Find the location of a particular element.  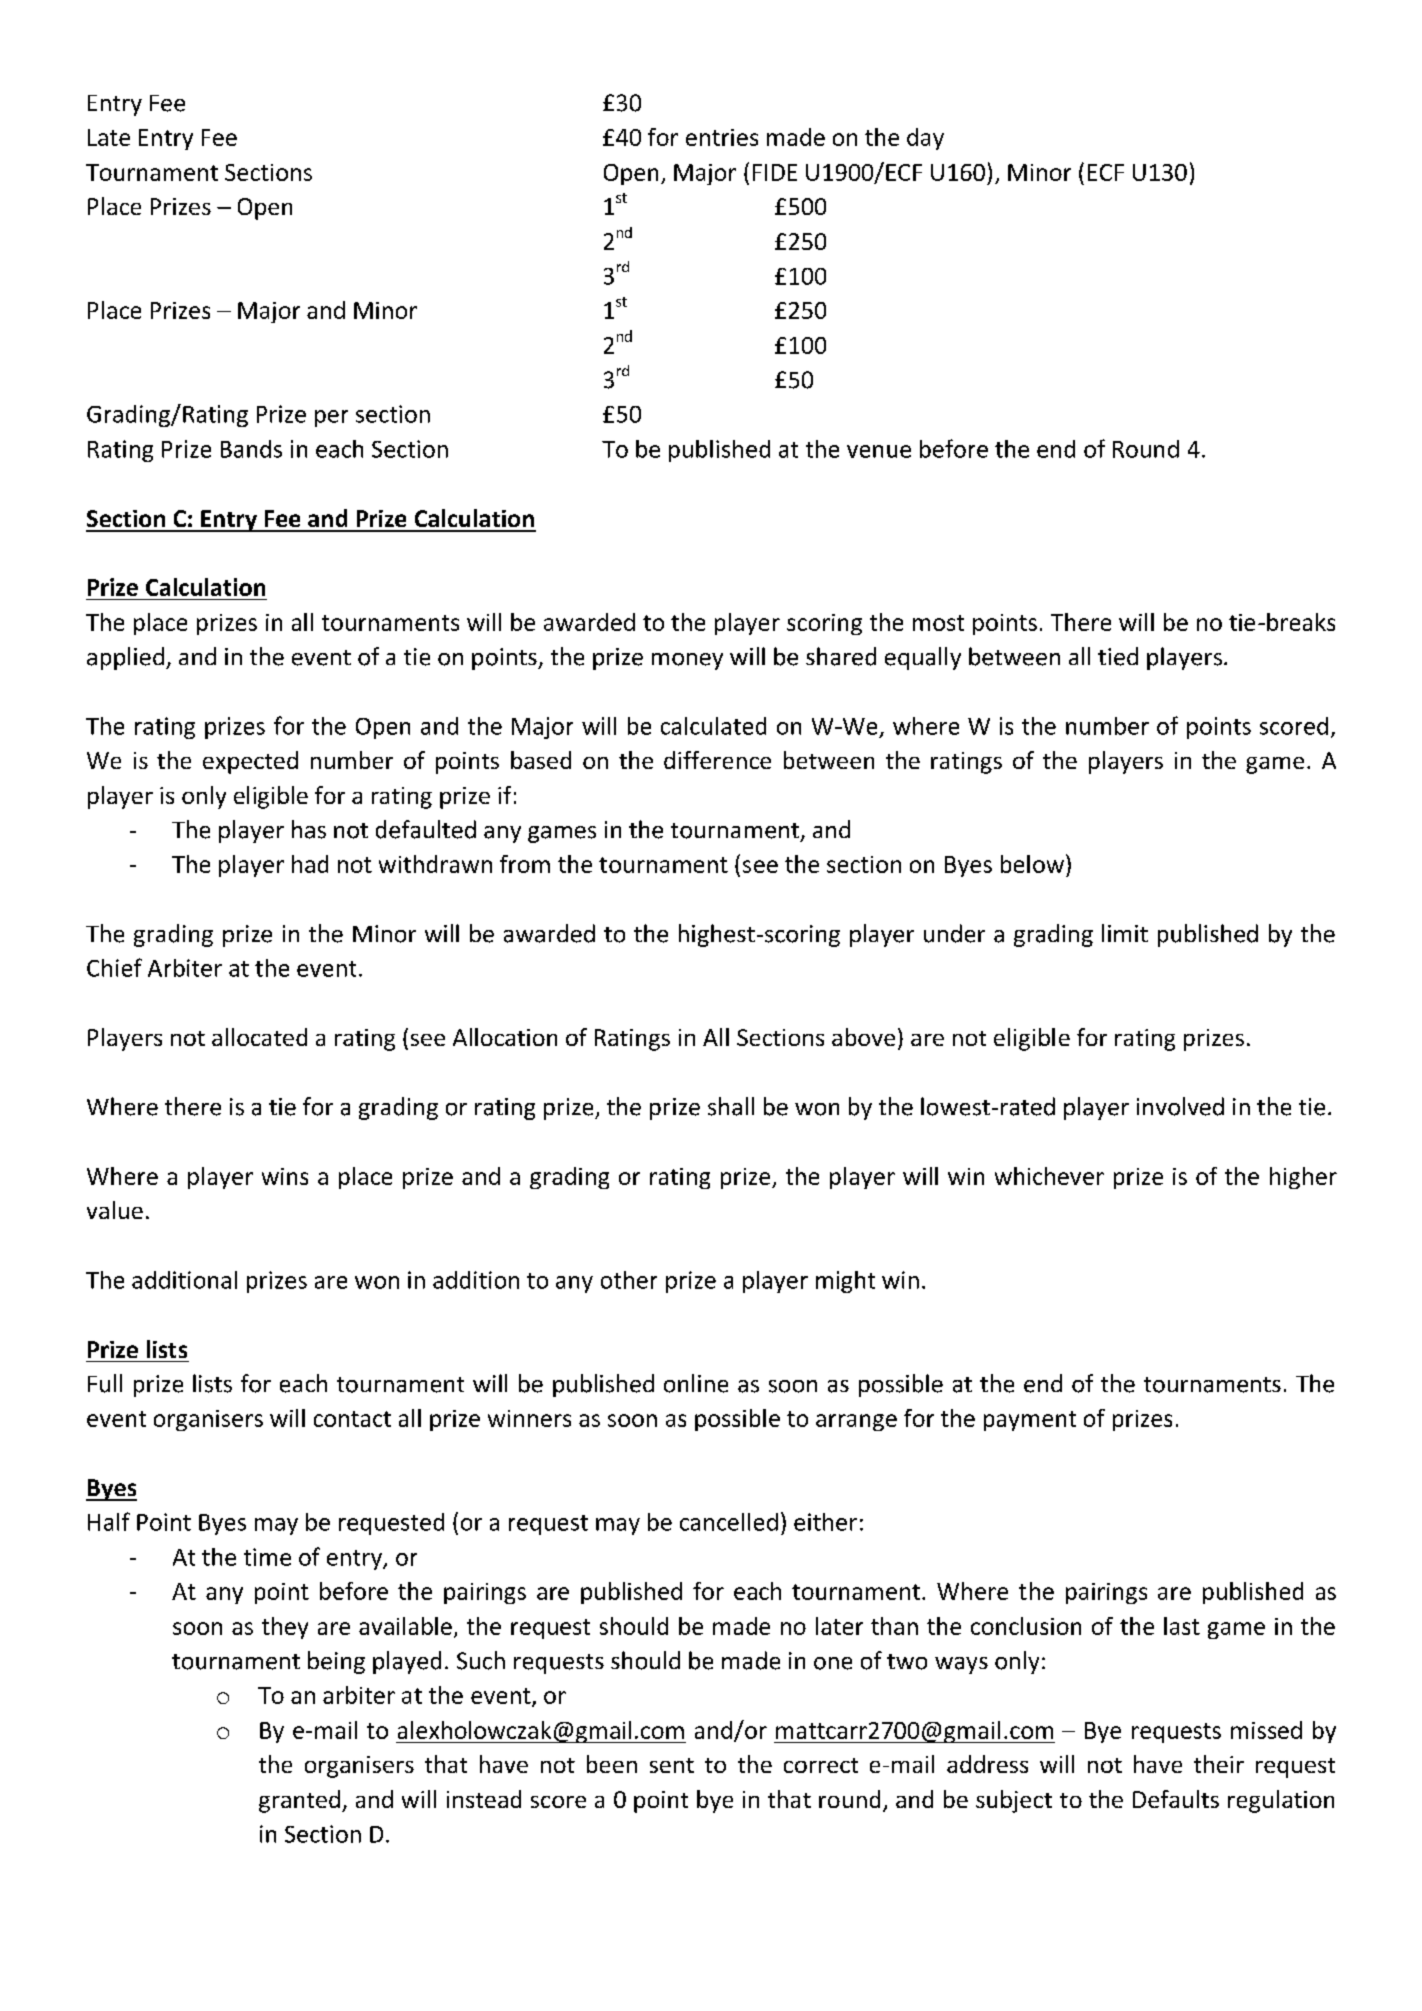

tied is located at coordinates (1118, 656).
